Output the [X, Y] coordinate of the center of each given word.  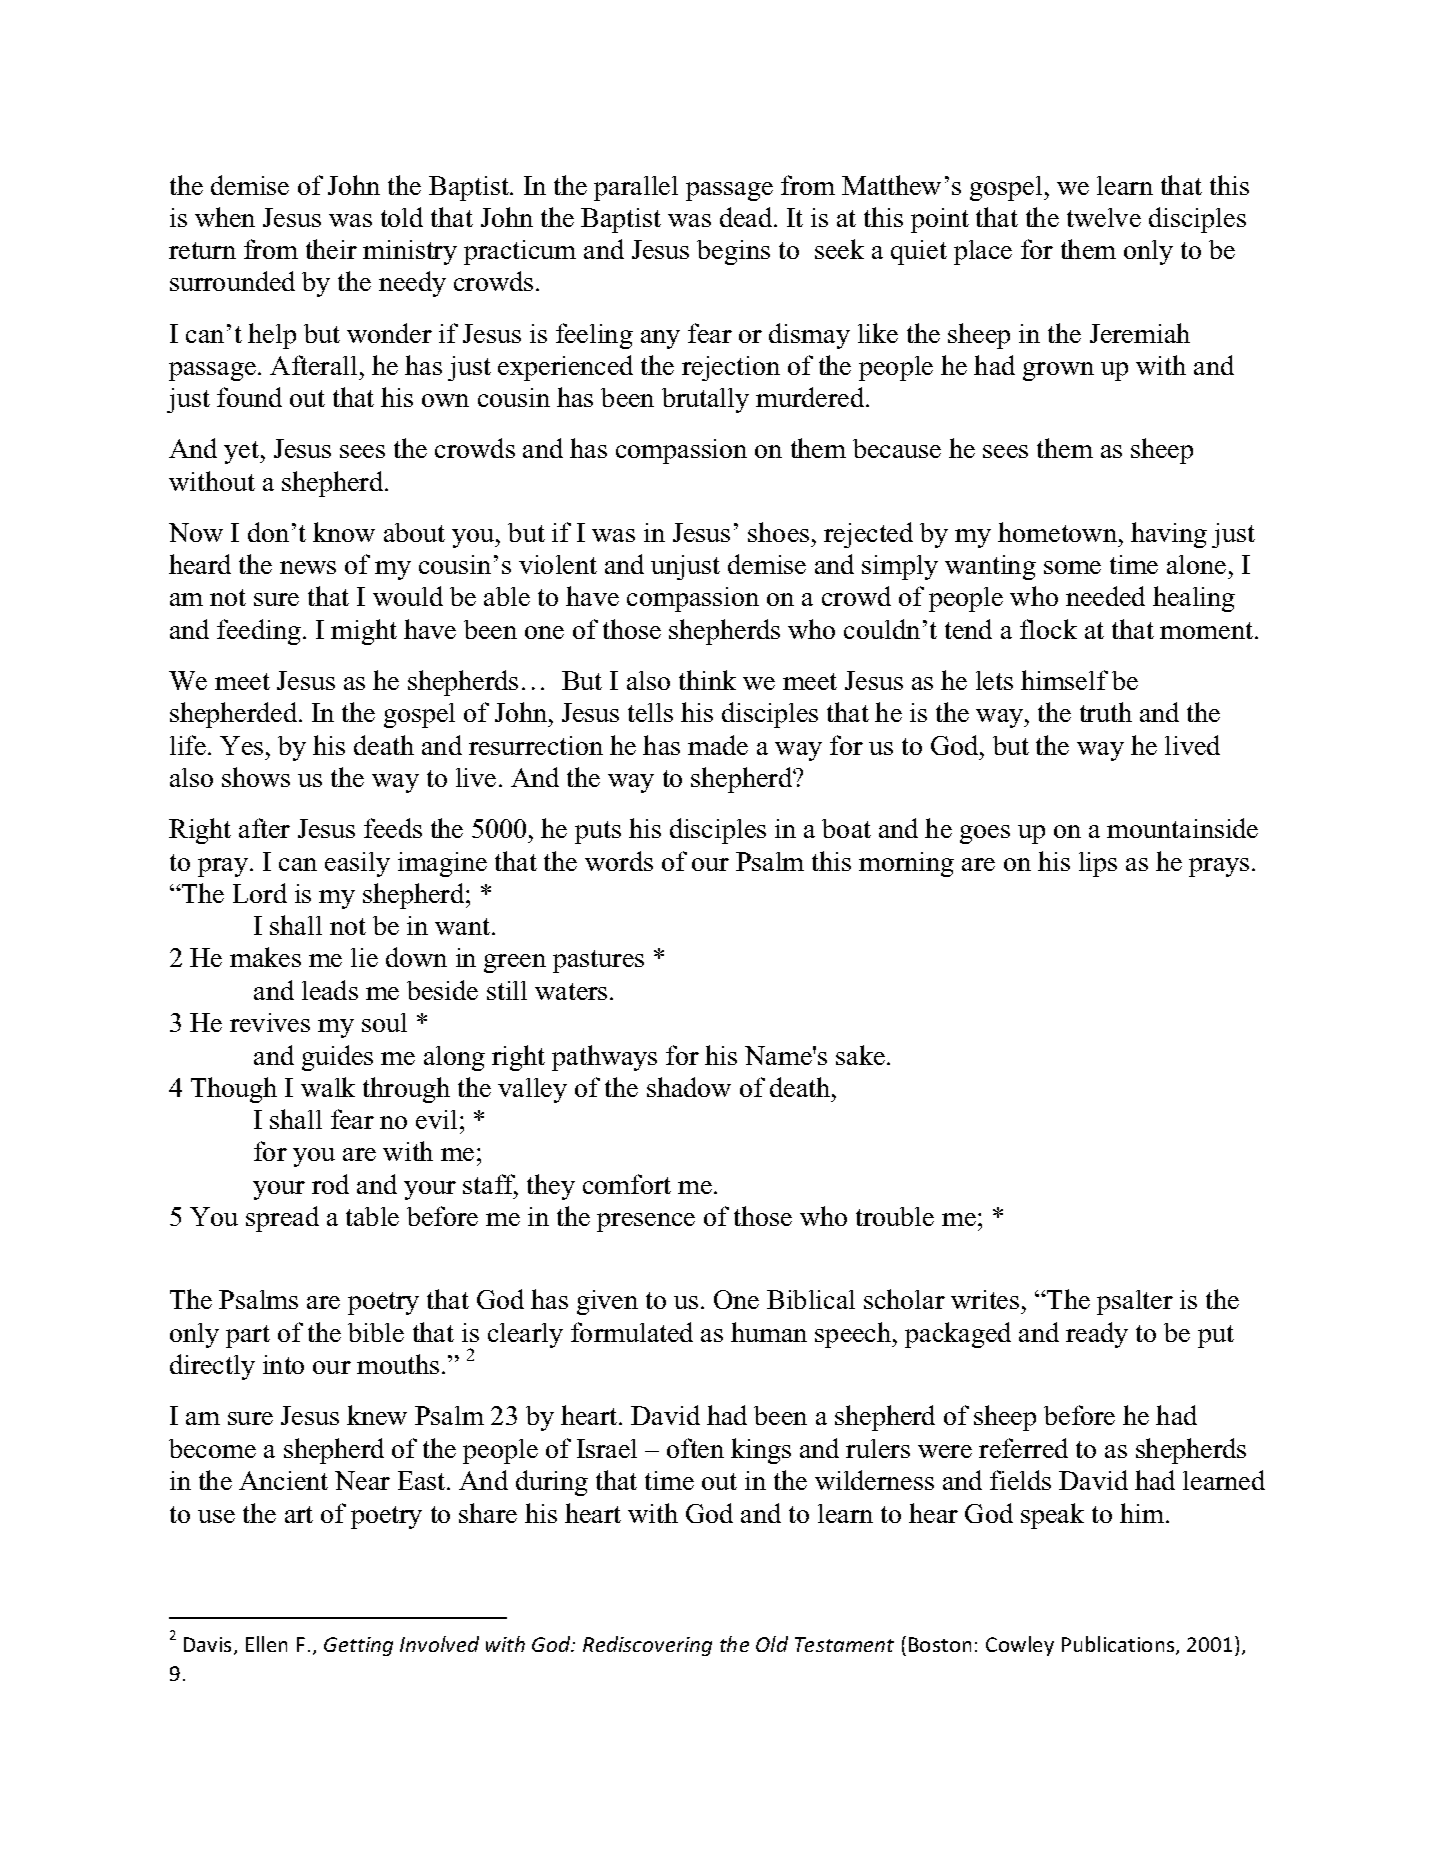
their [331, 249]
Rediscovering [647, 1646]
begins [733, 252]
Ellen [266, 1644]
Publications [1119, 1645]
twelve [1104, 217]
